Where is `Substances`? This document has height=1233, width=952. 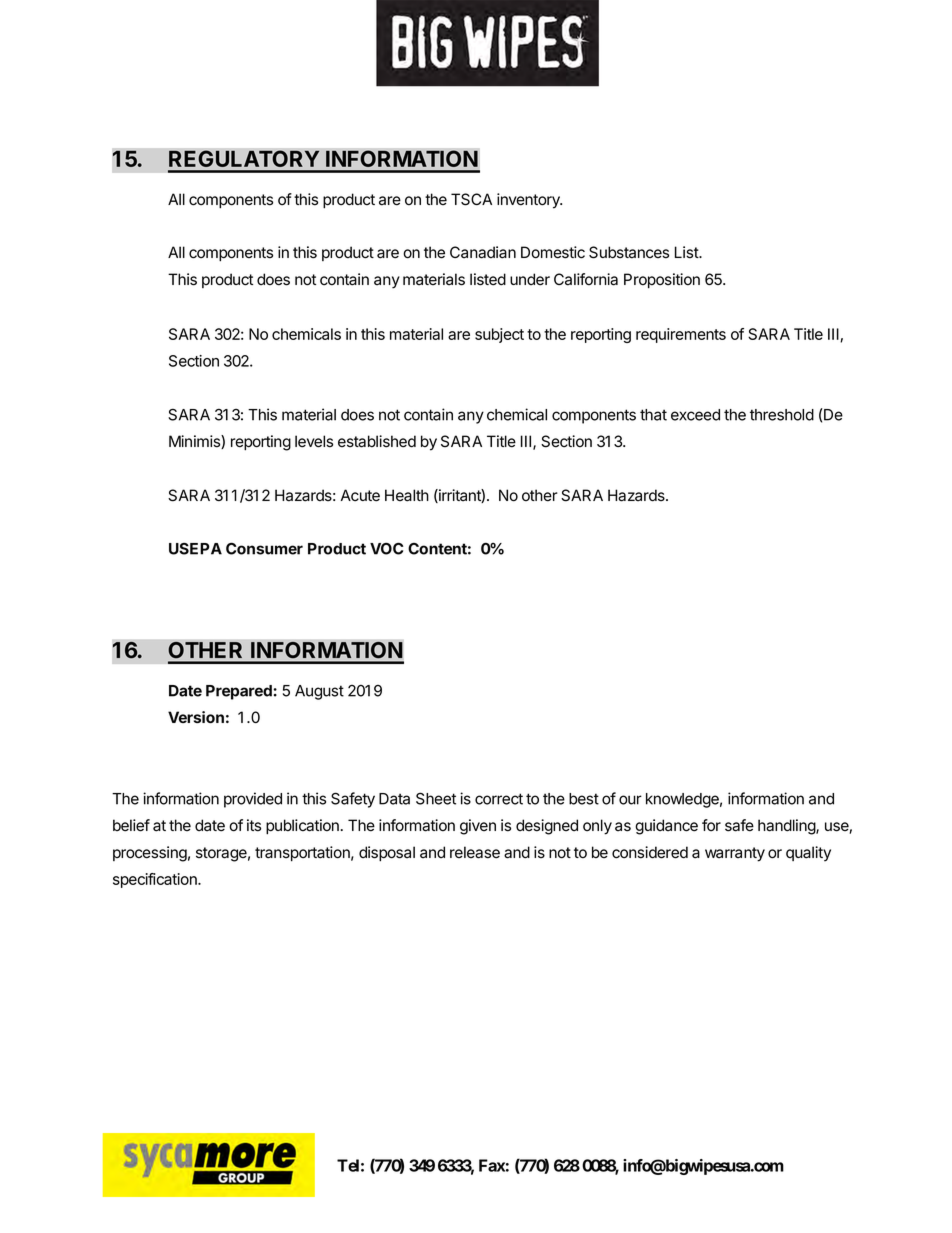
Substances is located at coordinates (629, 252).
